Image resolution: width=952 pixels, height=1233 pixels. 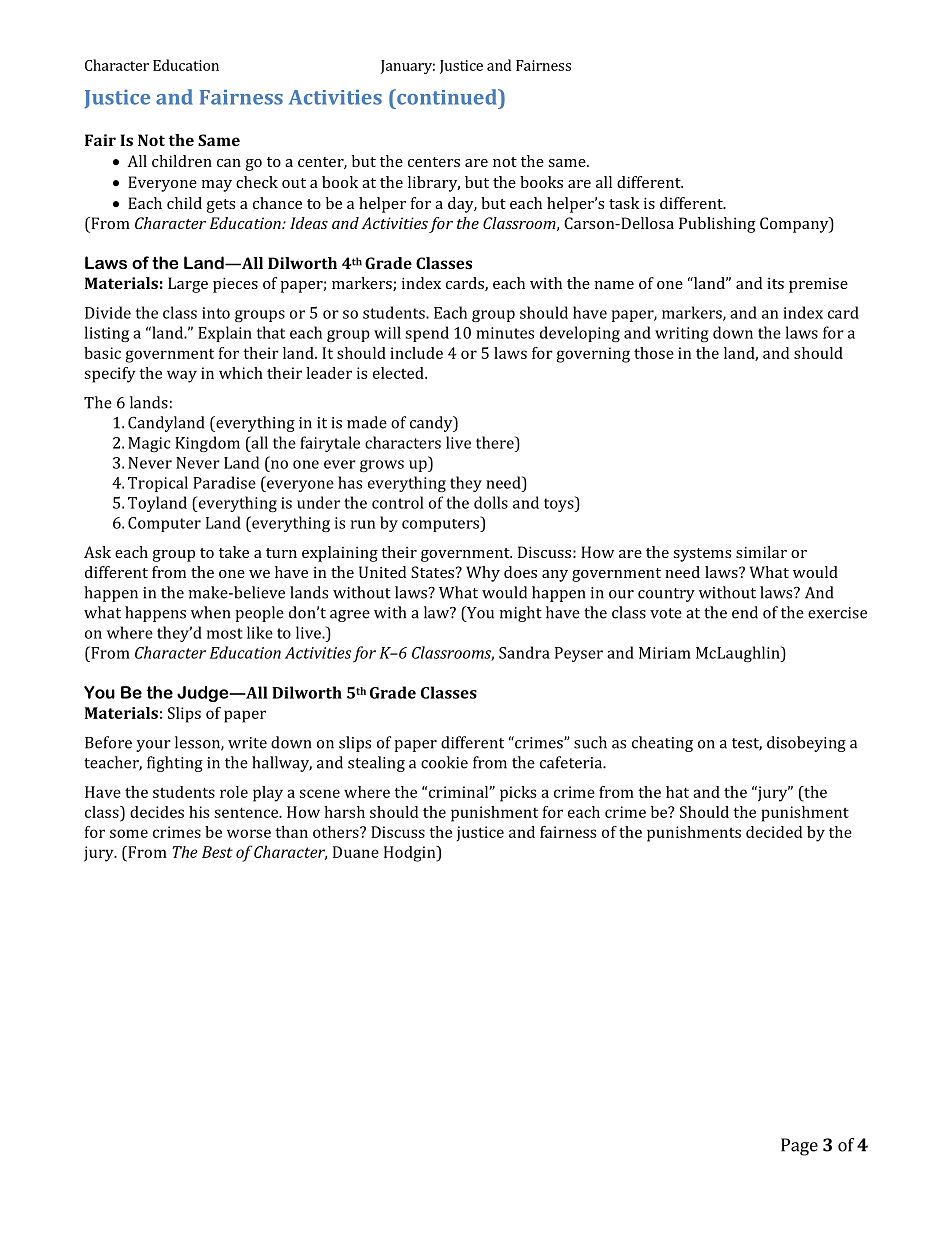 What do you see at coordinates (217, 852) in the screenshot?
I see `Best` at bounding box center [217, 852].
